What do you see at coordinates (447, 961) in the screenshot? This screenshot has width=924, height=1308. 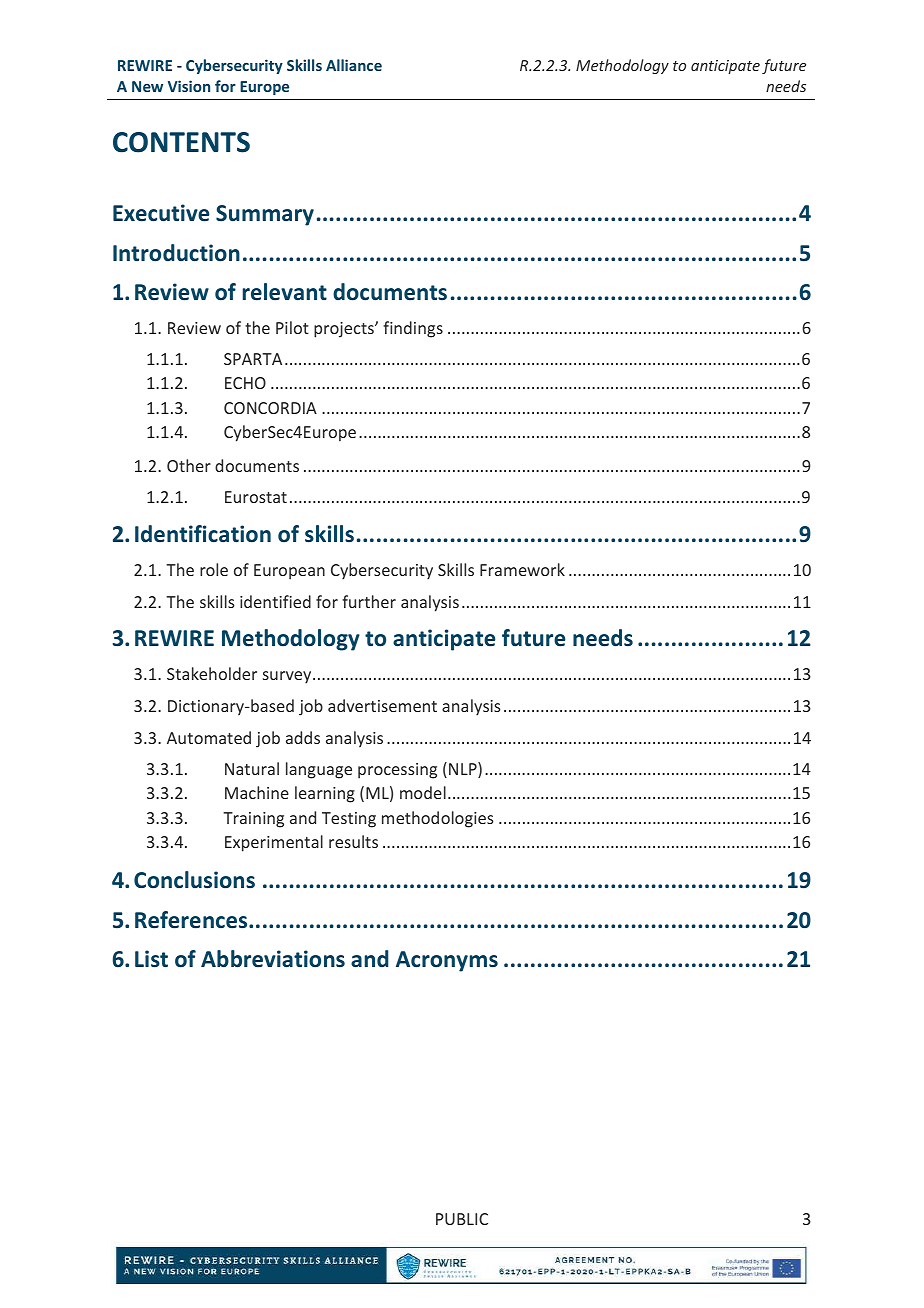 I see `Acronyms` at bounding box center [447, 961].
